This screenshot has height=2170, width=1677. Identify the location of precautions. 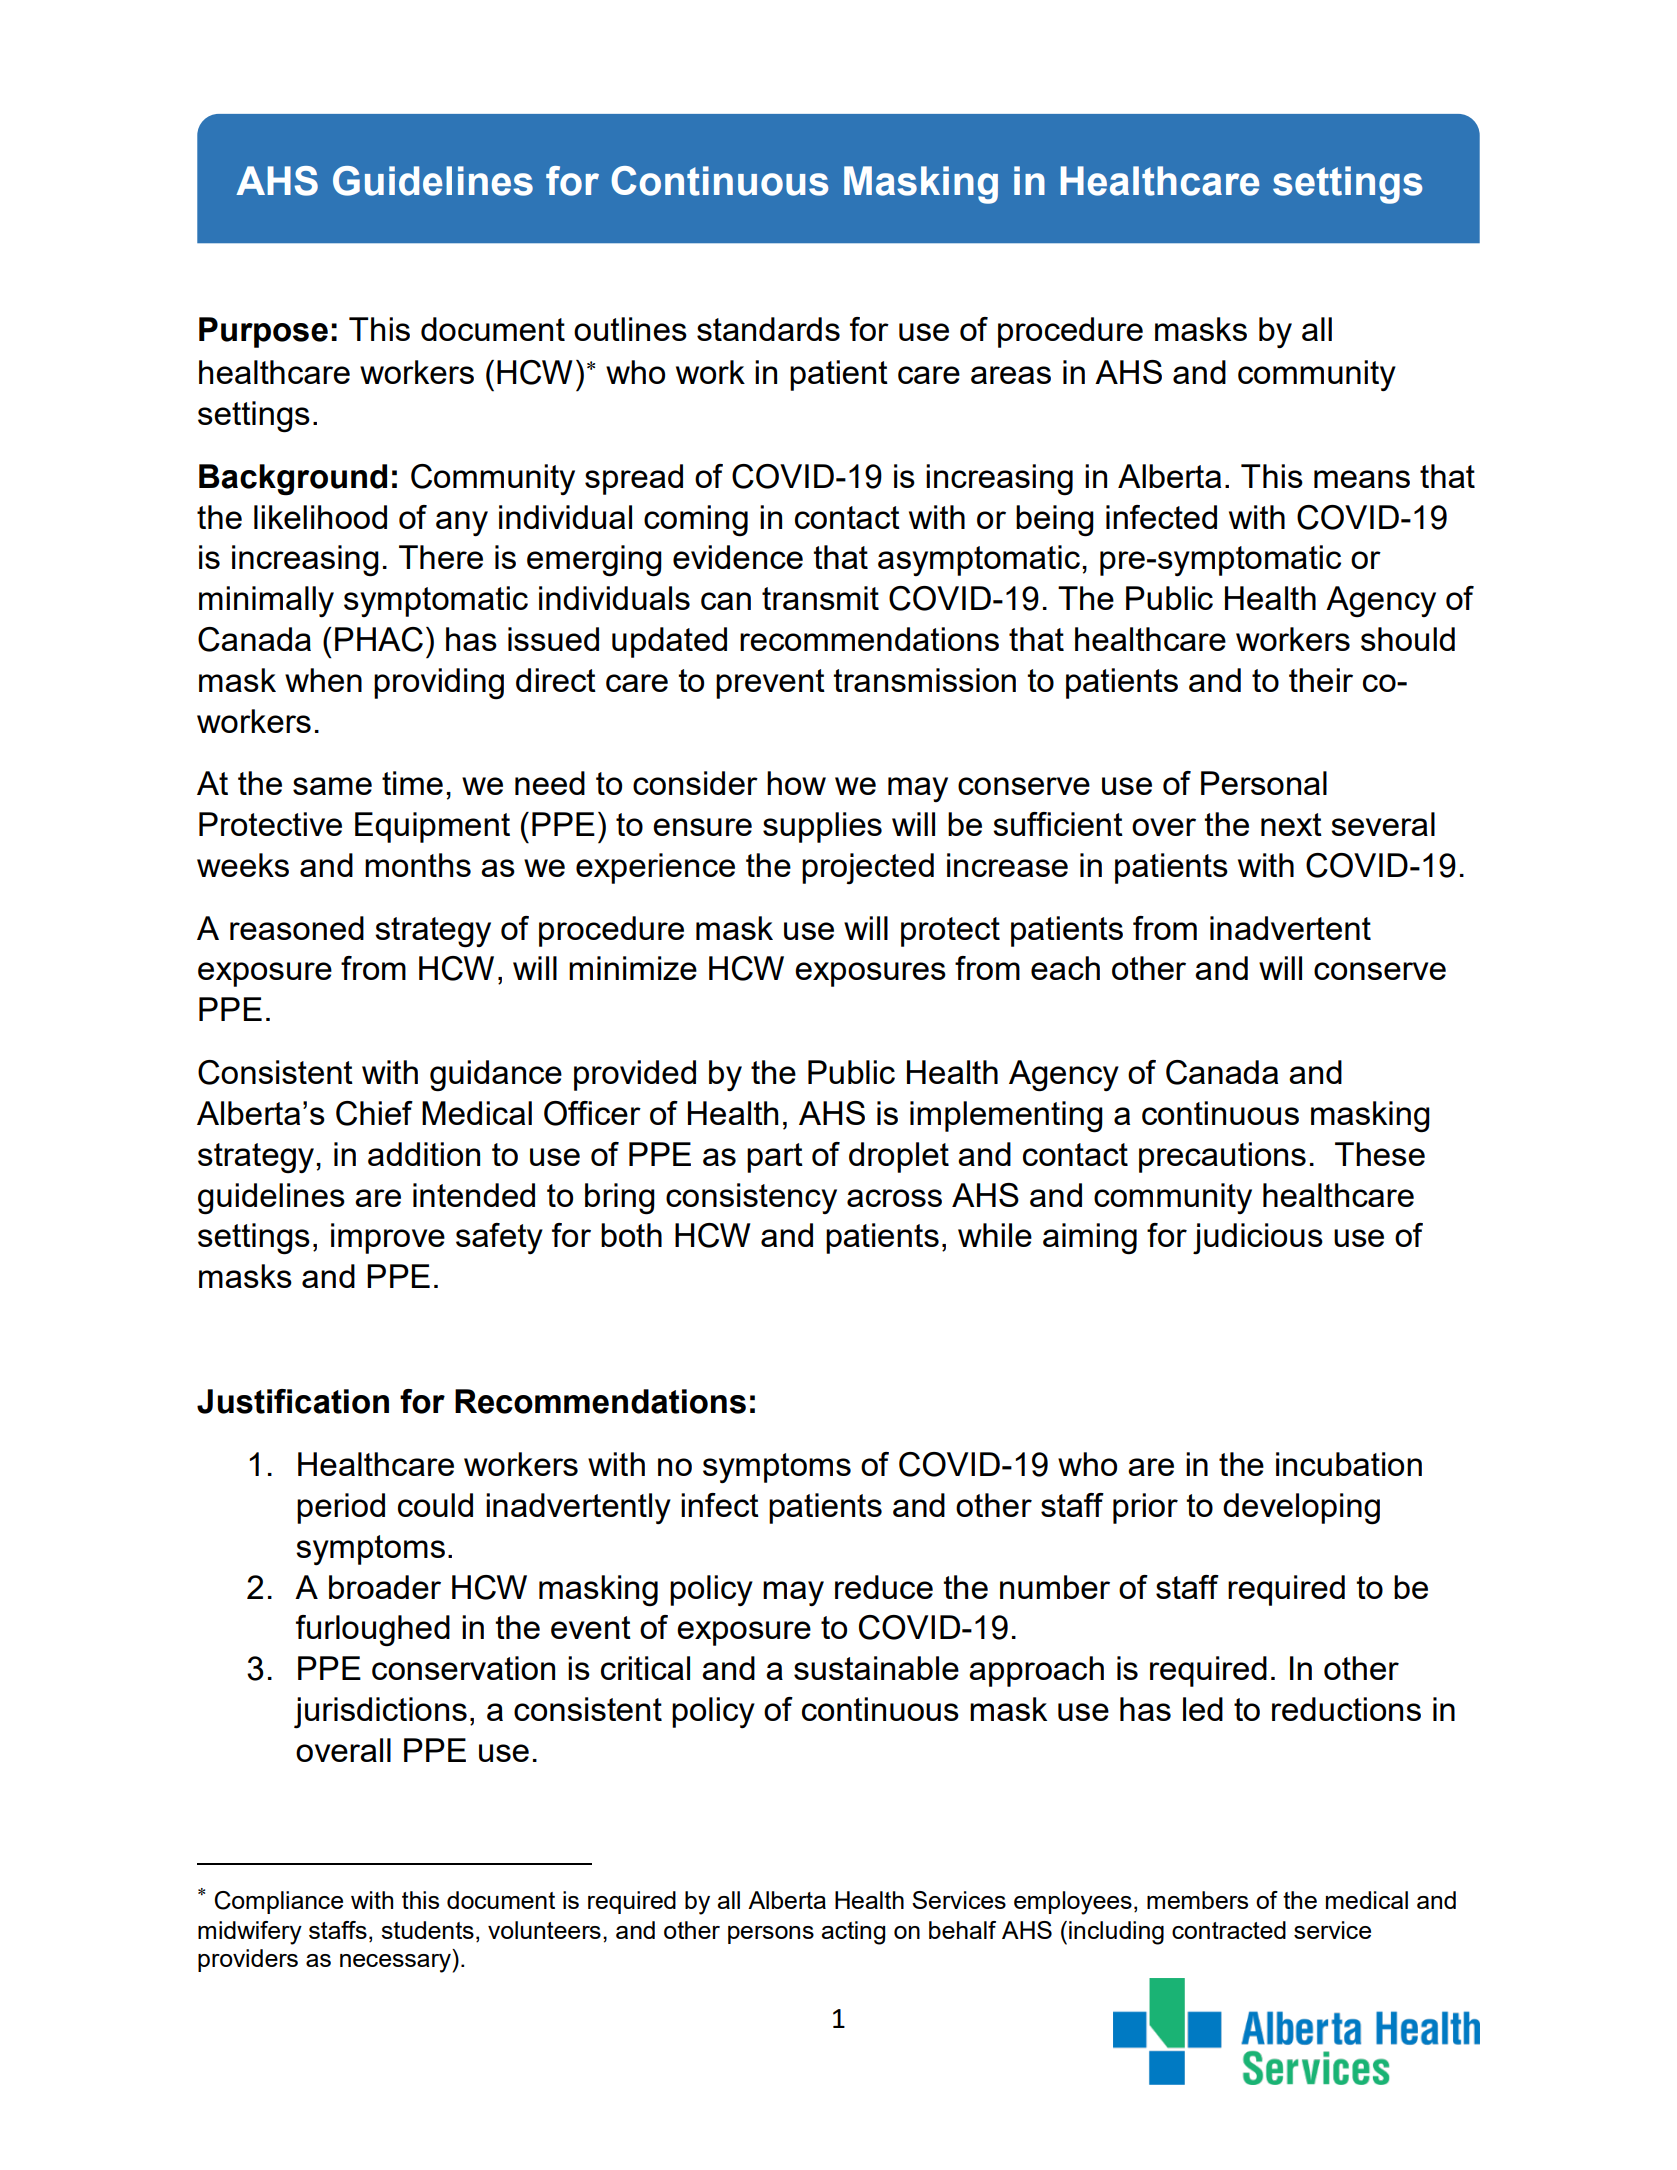
(1222, 1157).
